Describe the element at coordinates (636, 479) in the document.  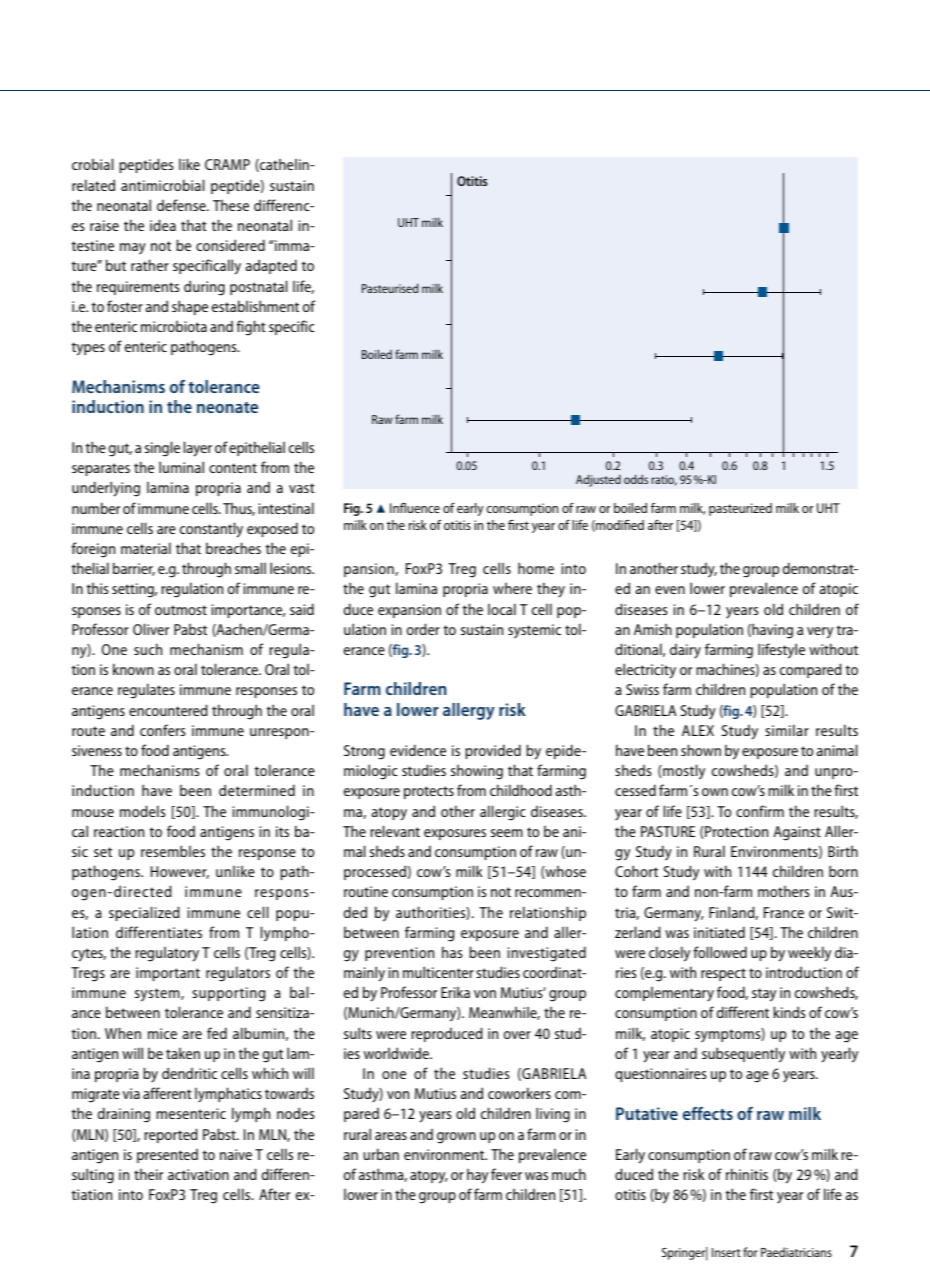
I see `odds` at that location.
